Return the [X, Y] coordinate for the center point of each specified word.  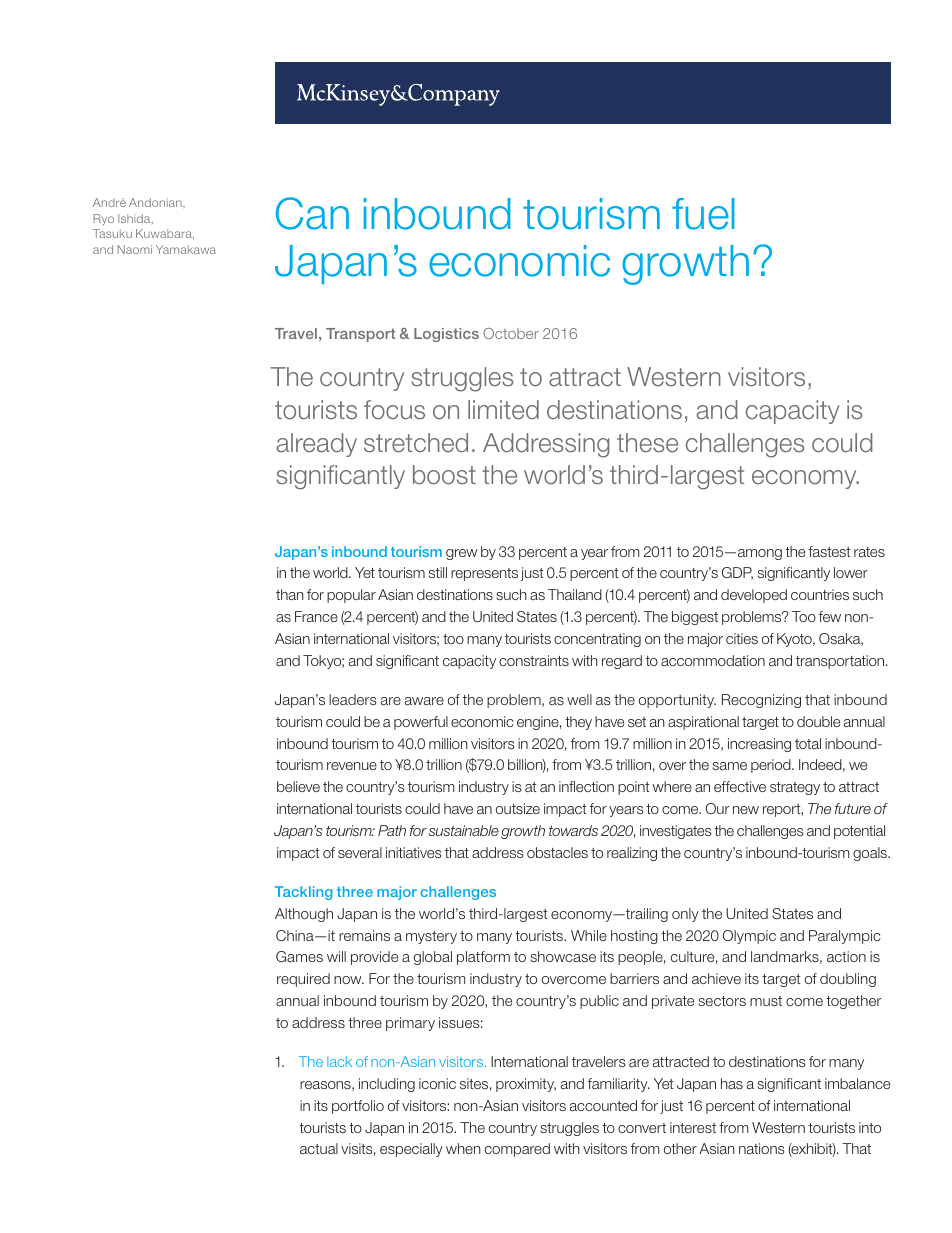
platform [483, 958]
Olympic [749, 937]
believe [298, 786]
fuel [703, 214]
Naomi [134, 249]
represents [484, 574]
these [647, 443]
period [772, 766]
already [316, 445]
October [511, 333]
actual [319, 1148]
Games [299, 956]
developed [754, 596]
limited [503, 410]
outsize [518, 808]
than [290, 594]
